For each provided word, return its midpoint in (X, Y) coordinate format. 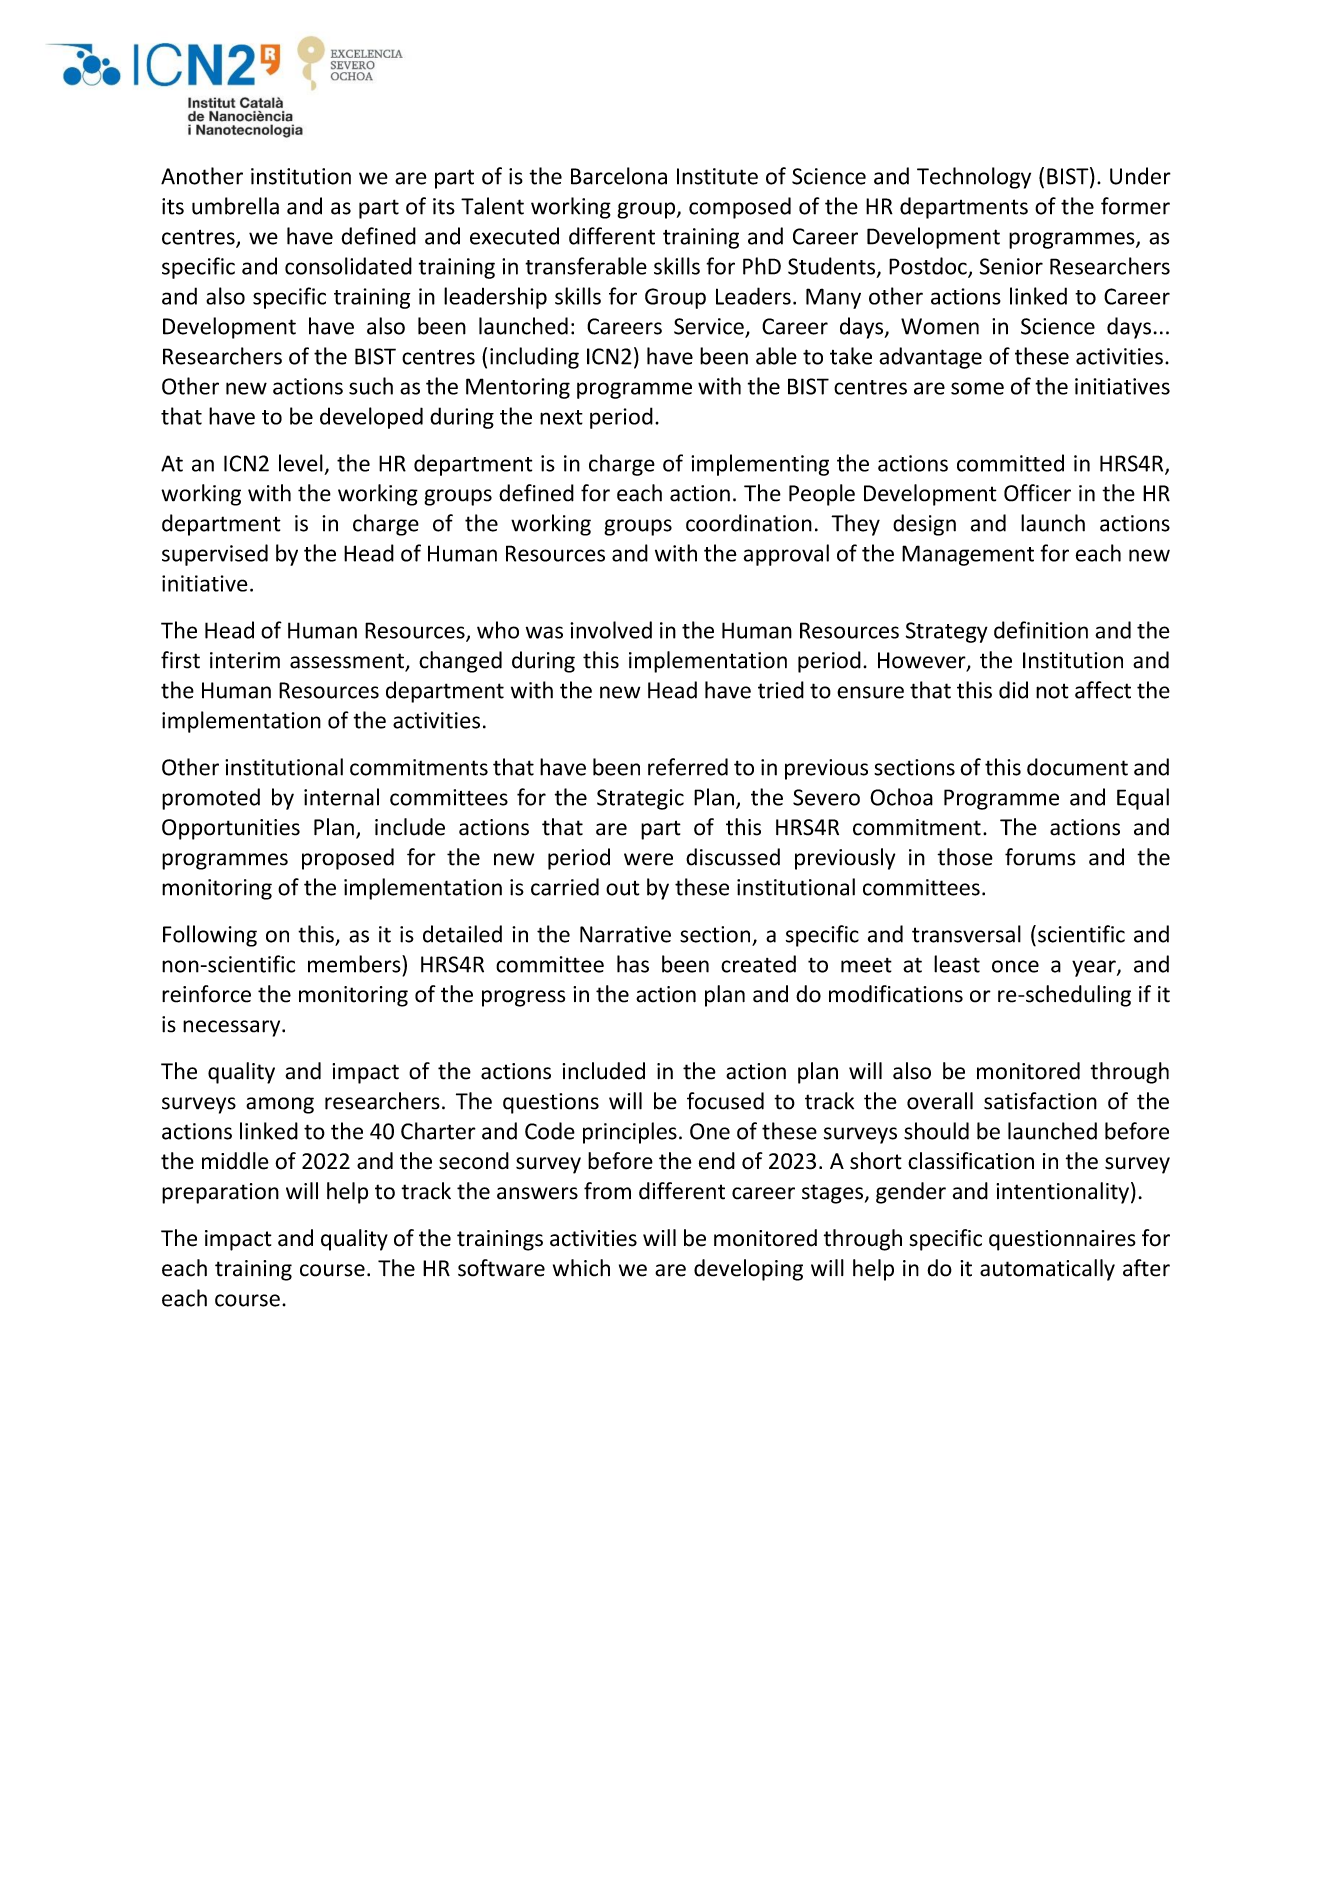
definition (1041, 630)
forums (1040, 857)
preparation (220, 1193)
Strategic (640, 799)
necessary (233, 1028)
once (1015, 966)
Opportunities (231, 829)
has (633, 964)
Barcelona (619, 176)
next (561, 417)
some (977, 388)
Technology (974, 178)
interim (245, 660)
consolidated (348, 266)
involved (611, 630)
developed (371, 418)
